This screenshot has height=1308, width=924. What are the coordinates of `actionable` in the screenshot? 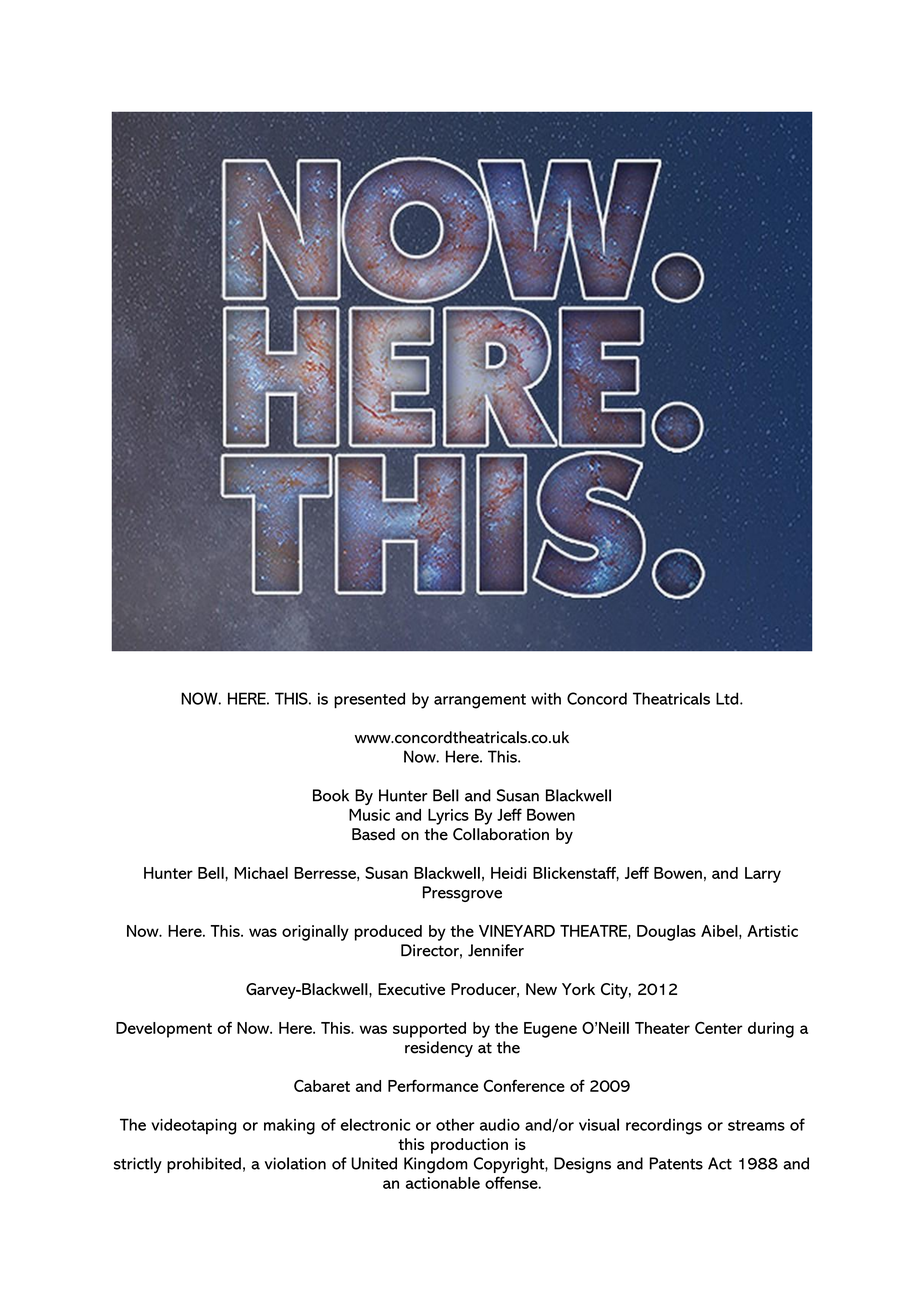 It's located at (443, 1183).
